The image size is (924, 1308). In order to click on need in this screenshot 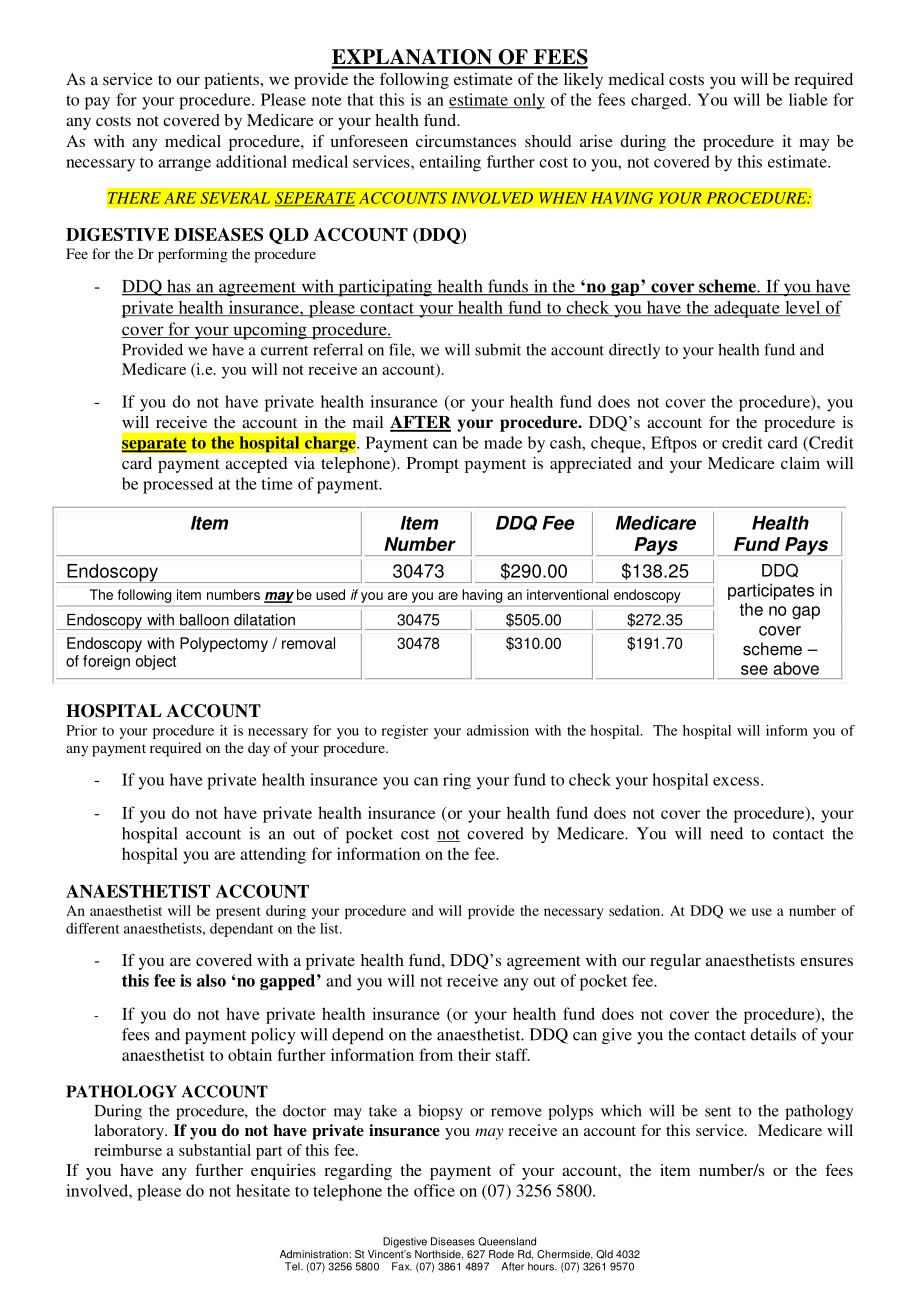, I will do `click(726, 833)`.
